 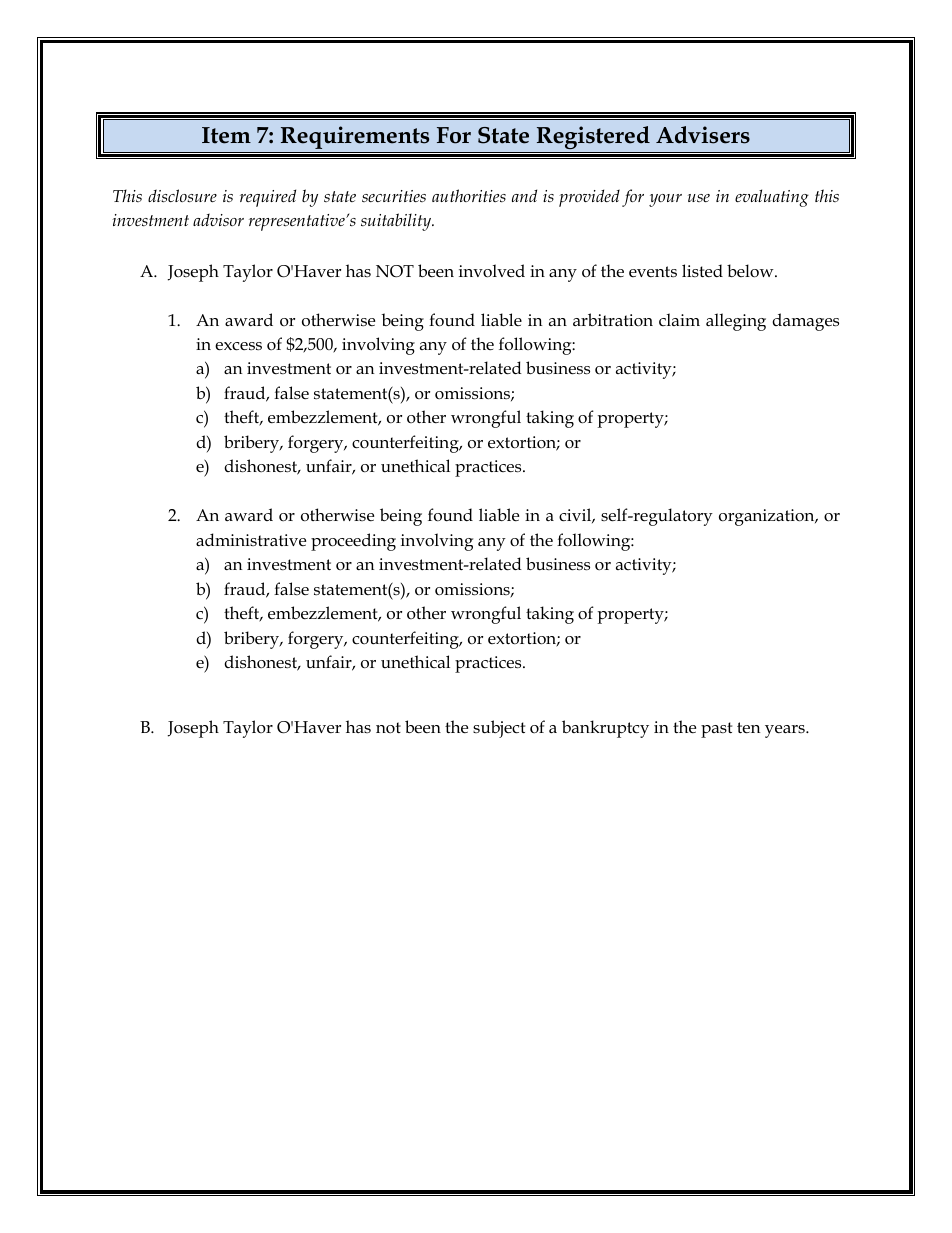 What do you see at coordinates (613, 319) in the screenshot?
I see `arbitration` at bounding box center [613, 319].
